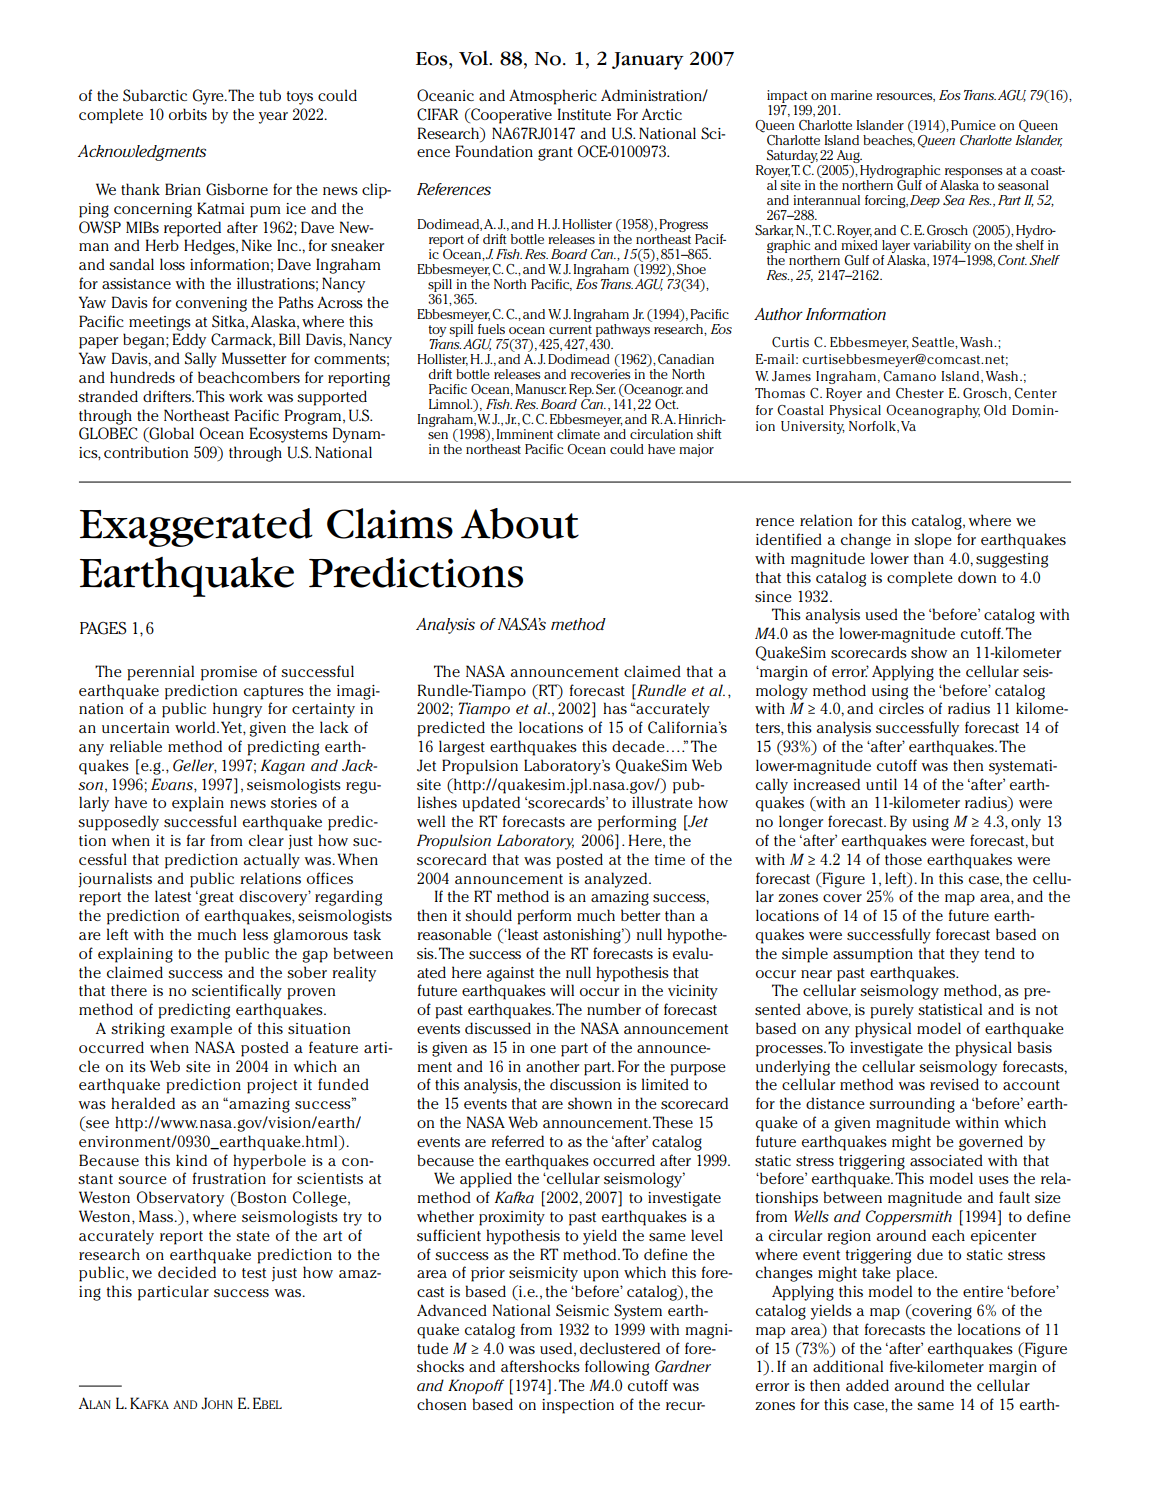 Image resolution: width=1150 pixels, height=1489 pixels. What do you see at coordinates (553, 97) in the screenshot?
I see `Atmospheric` at bounding box center [553, 97].
